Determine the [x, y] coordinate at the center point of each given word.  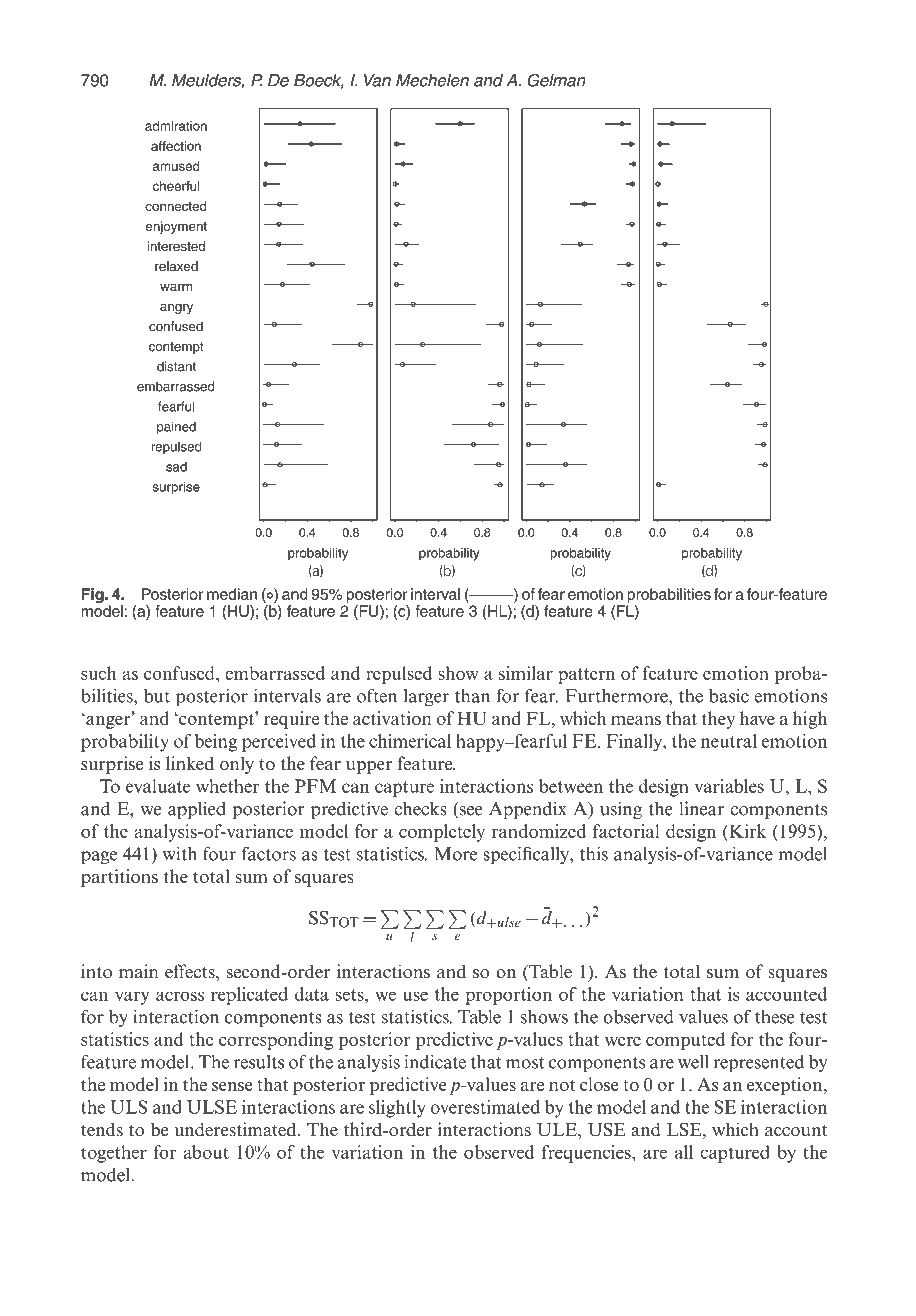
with [180, 853]
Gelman [556, 80]
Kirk [746, 831]
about [206, 1152]
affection [176, 146]
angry [176, 309]
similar [526, 673]
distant [176, 366]
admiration [176, 126]
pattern [586, 676]
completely [442, 833]
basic [729, 696]
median [232, 594]
